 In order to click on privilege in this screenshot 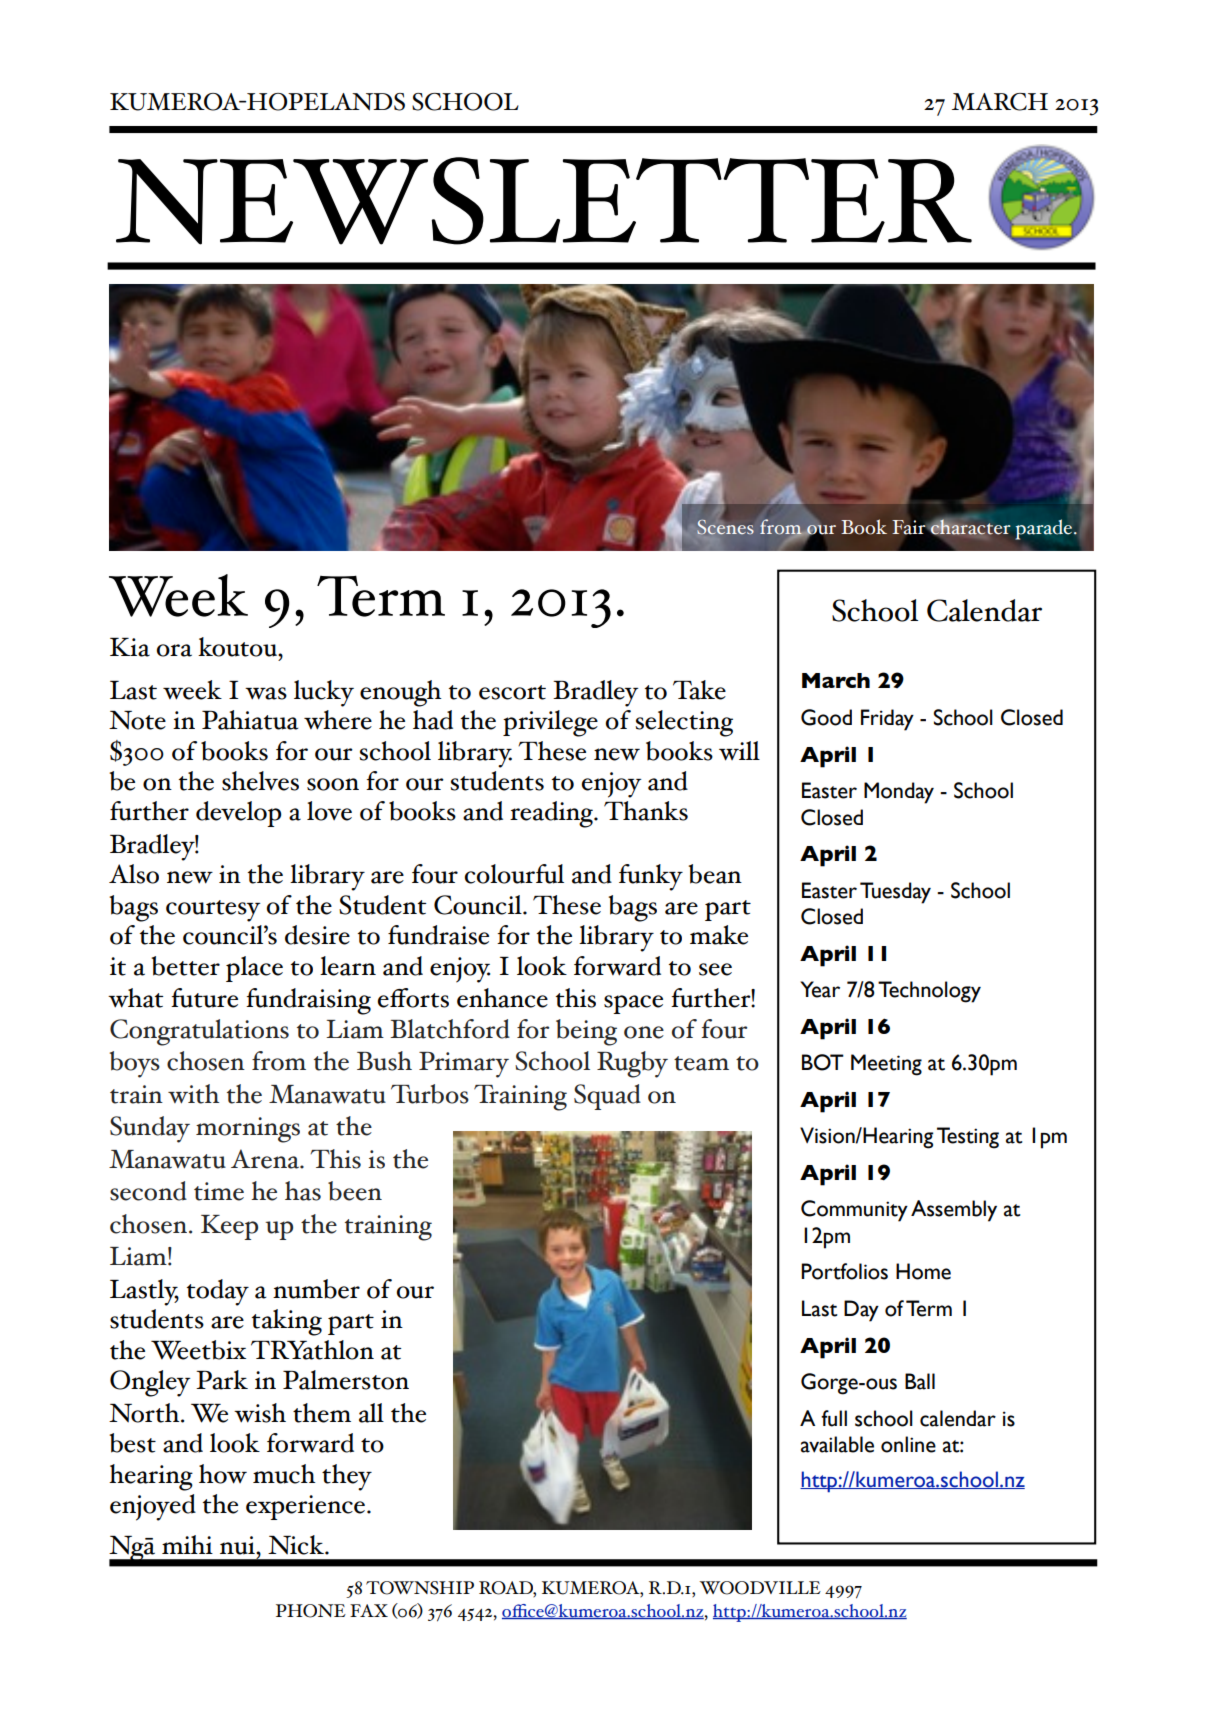, I will do `click(550, 723)`.
